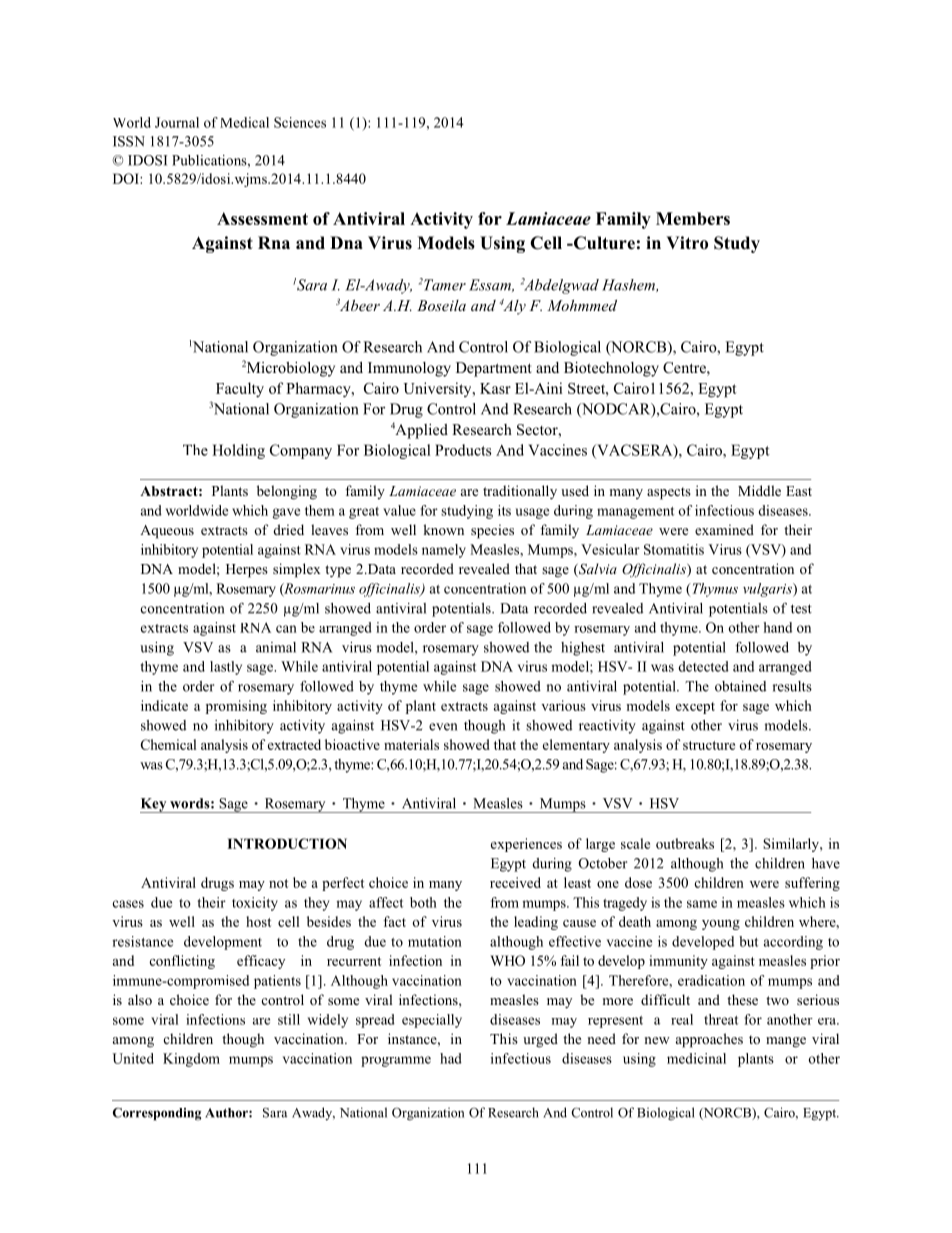 Image resolution: width=952 pixels, height=1233 pixels. I want to click on Products, so click(463, 450).
